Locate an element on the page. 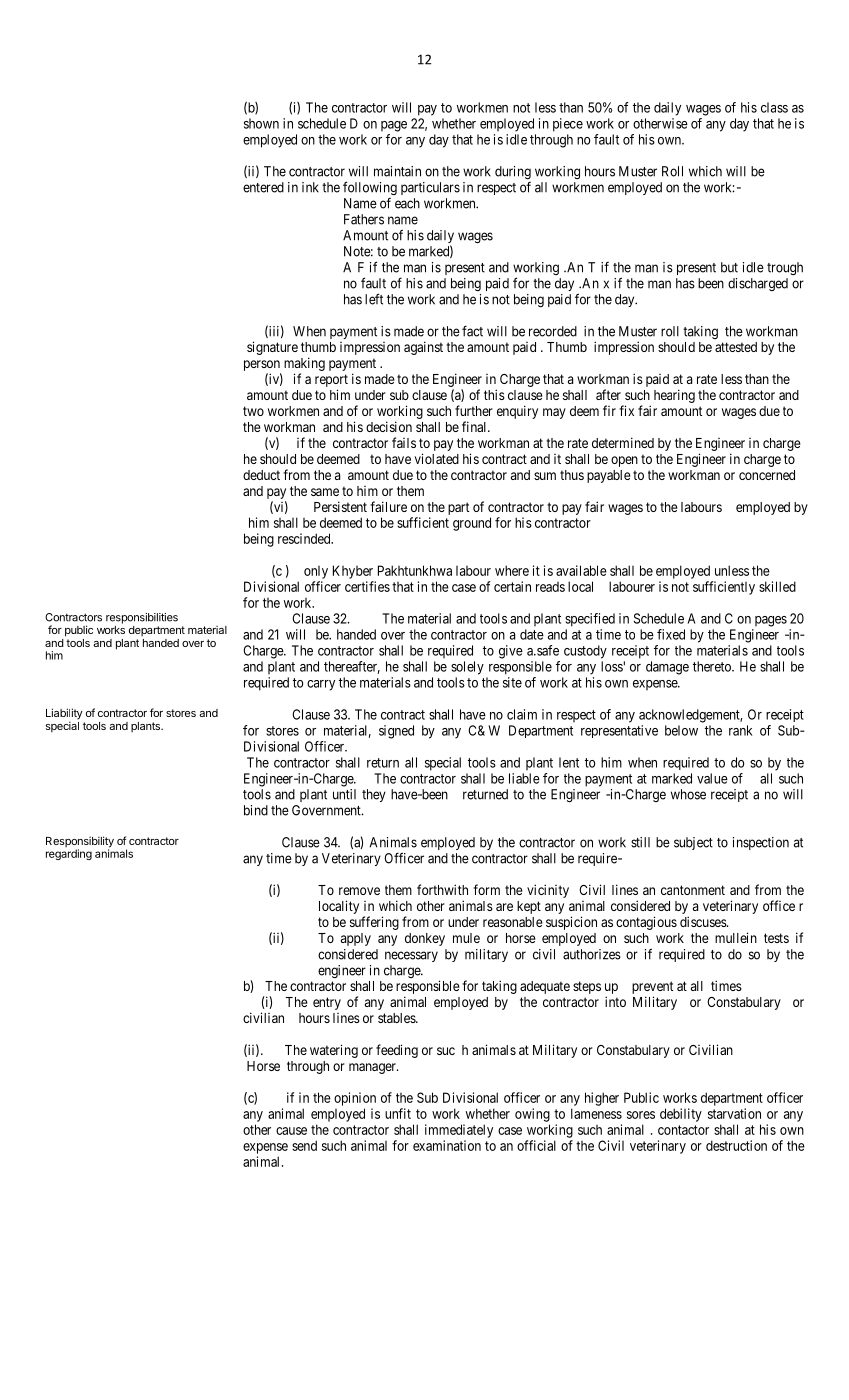 Image resolution: width=849 pixels, height=1400 pixels. signed is located at coordinates (396, 732).
